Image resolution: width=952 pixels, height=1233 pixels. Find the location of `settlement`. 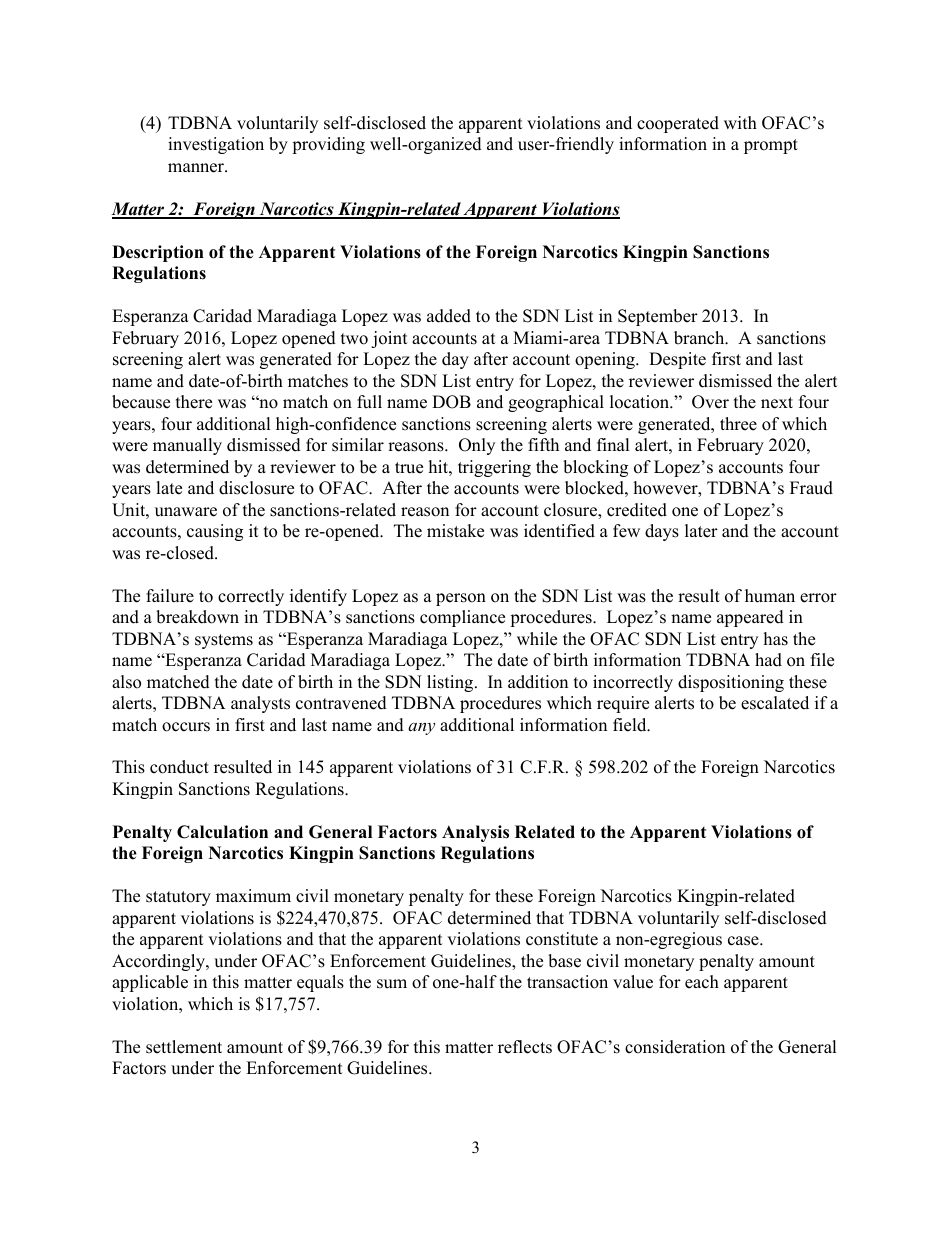

settlement is located at coordinates (184, 1047).
